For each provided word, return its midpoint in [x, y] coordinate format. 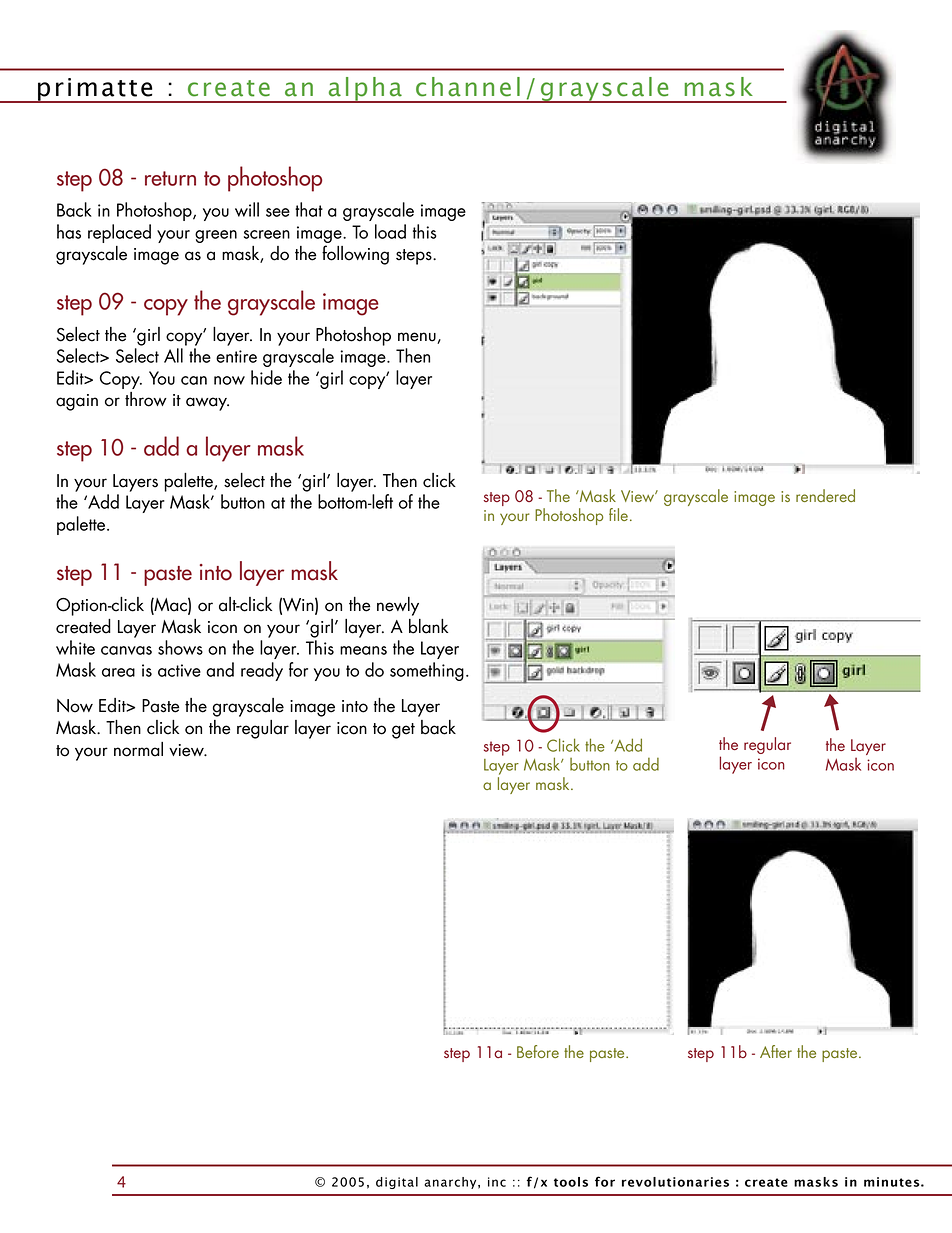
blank [428, 626]
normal [138, 749]
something [427, 671]
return [170, 178]
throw [146, 399]
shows [180, 647]
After [776, 1051]
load [390, 231]
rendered [825, 495]
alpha [365, 90]
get [403, 731]
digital [397, 1183]
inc [497, 1182]
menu [417, 337]
